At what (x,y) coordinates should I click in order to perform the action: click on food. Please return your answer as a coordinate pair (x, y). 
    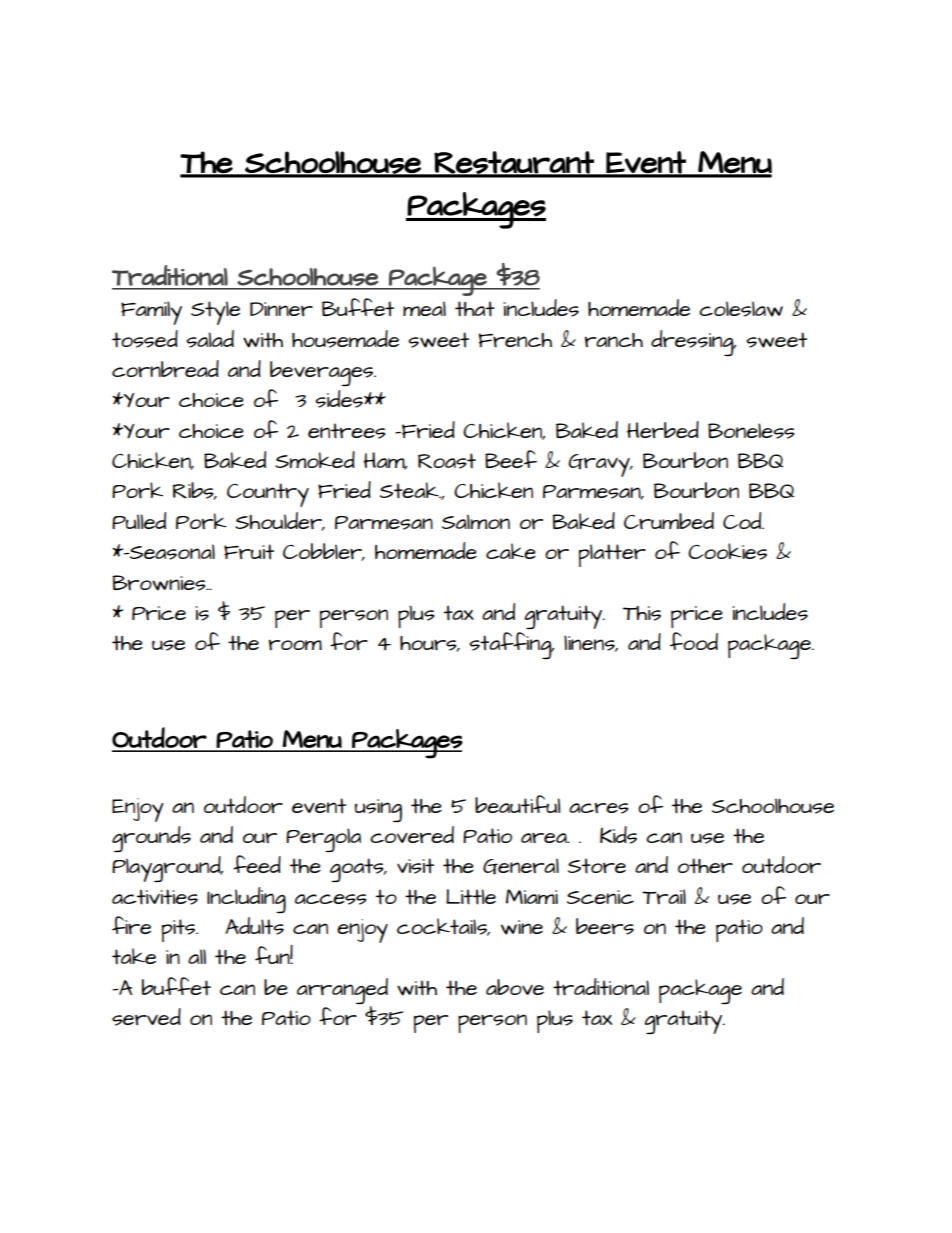
    Looking at the image, I should click on (694, 641).
